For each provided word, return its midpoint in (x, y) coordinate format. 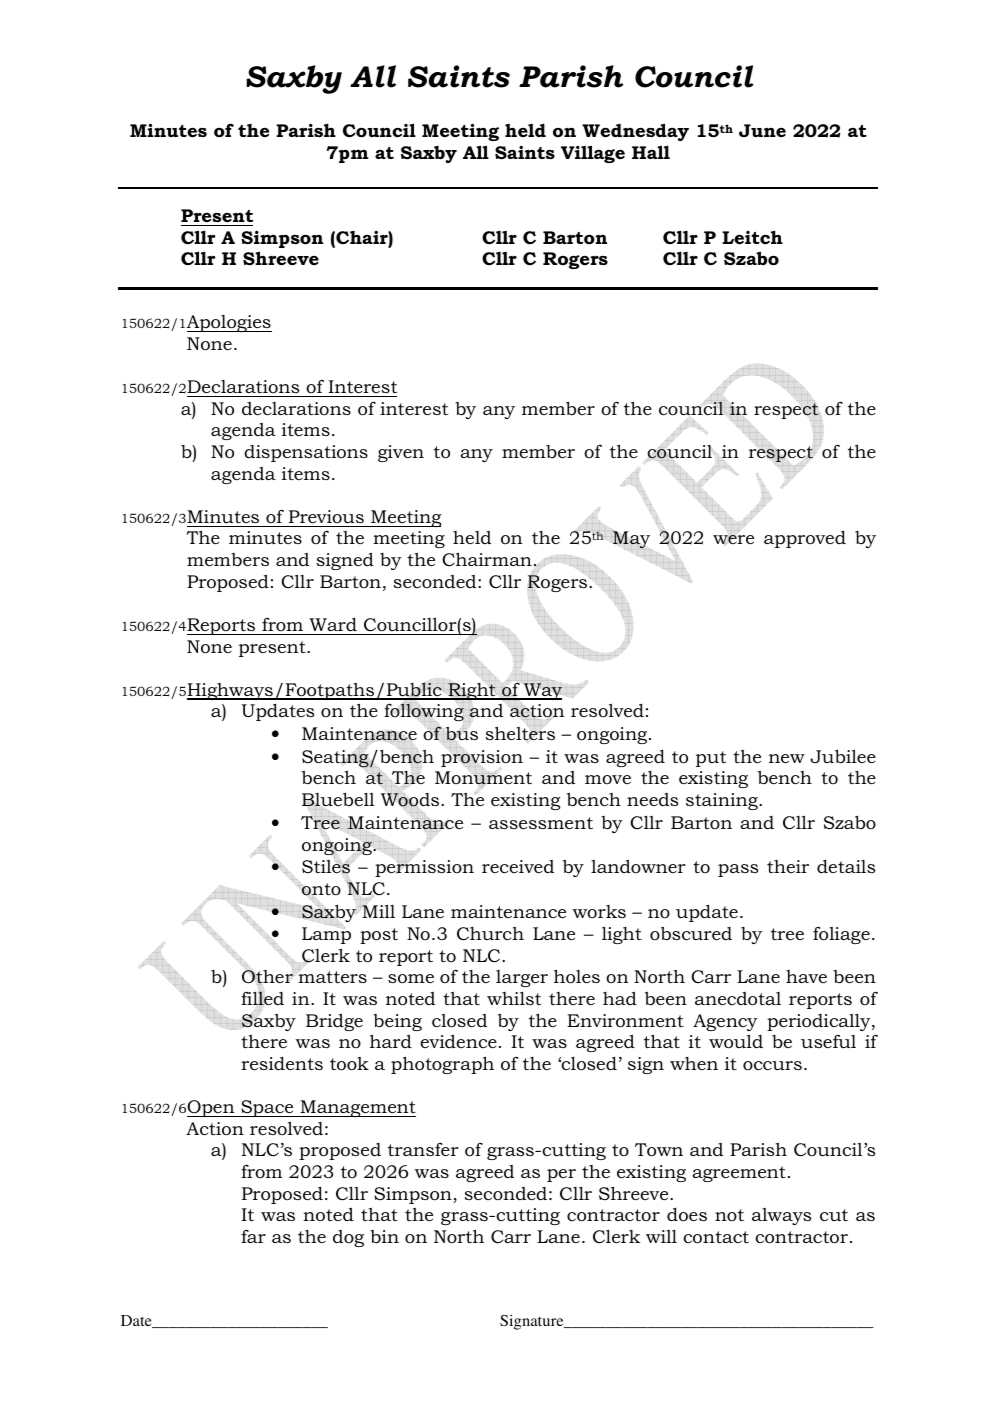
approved (805, 539)
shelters (520, 733)
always (781, 1216)
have (806, 976)
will (661, 1236)
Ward (333, 624)
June (762, 130)
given (401, 453)
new (787, 758)
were (733, 539)
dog (348, 1238)
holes (577, 976)
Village (593, 154)
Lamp (326, 935)
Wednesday (635, 132)
